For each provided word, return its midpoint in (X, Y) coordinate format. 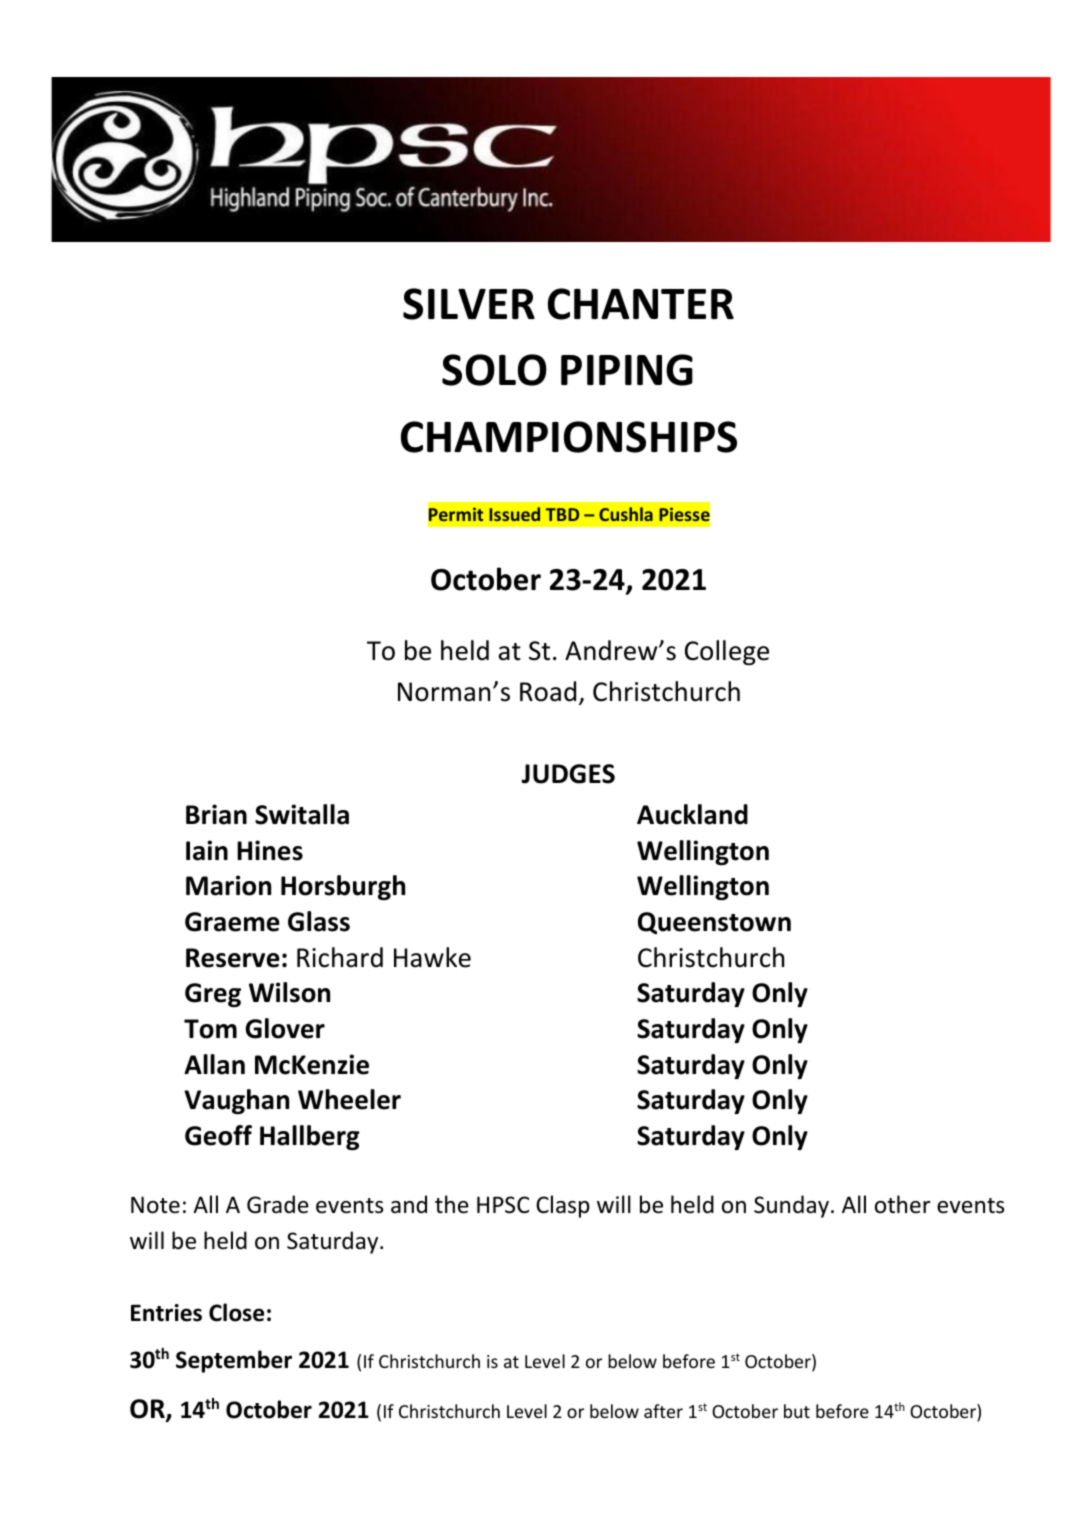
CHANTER (641, 304)
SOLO (494, 370)
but (797, 1411)
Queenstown (714, 923)
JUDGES (568, 774)
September (234, 1361)
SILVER (469, 304)
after (663, 1411)
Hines (270, 850)
